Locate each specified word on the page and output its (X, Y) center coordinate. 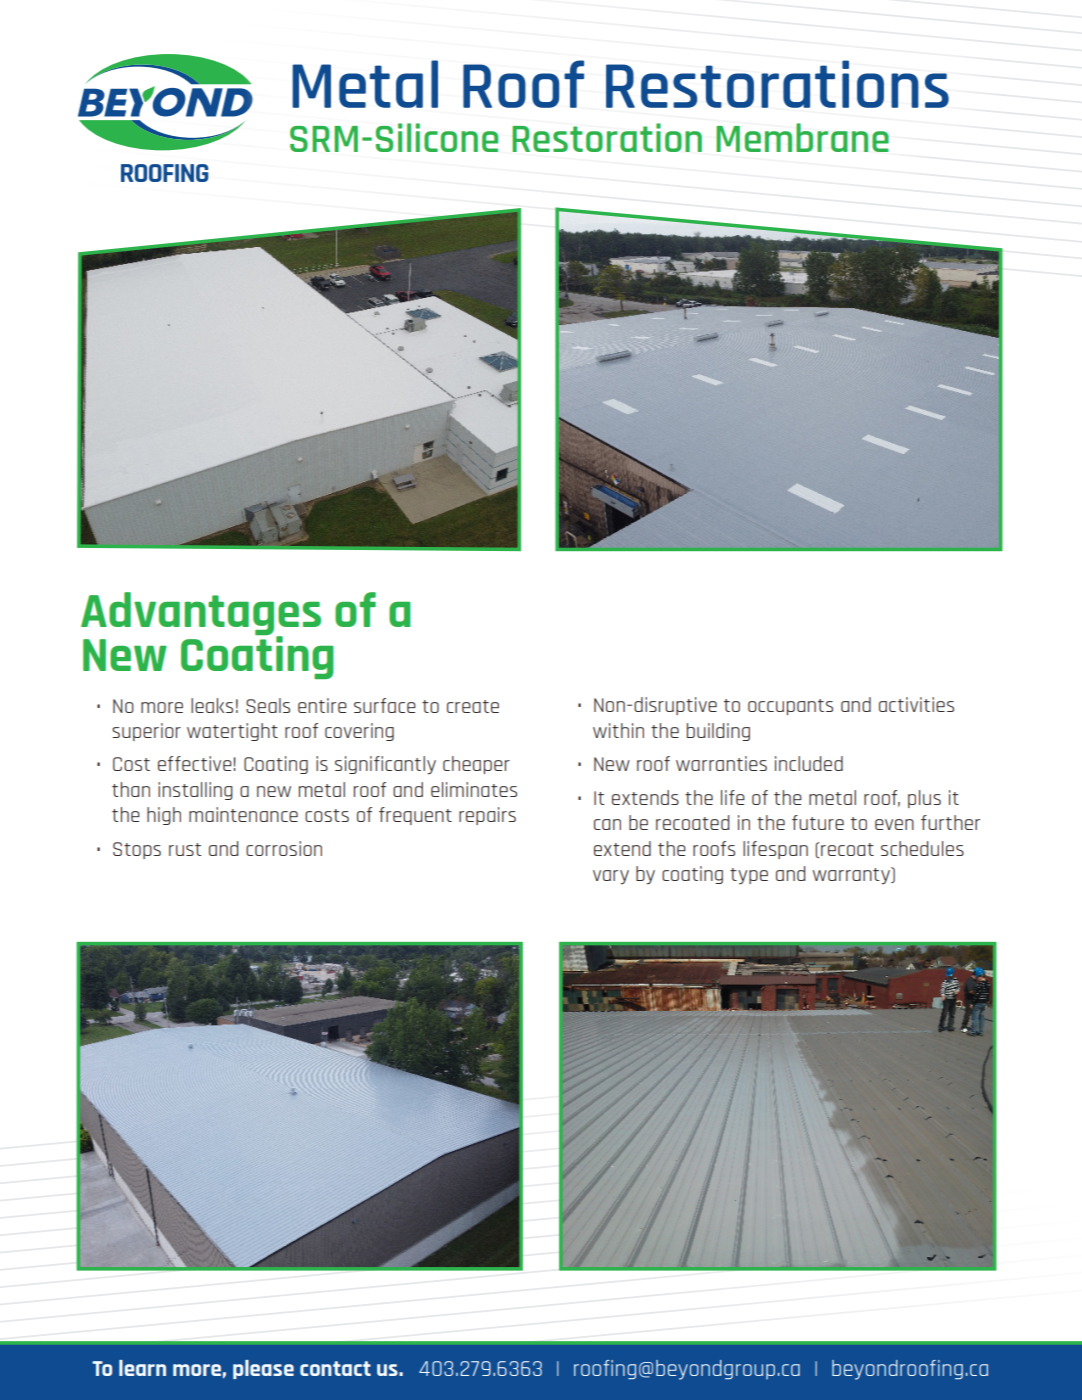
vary (611, 877)
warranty (853, 876)
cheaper (476, 765)
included (809, 763)
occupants (790, 707)
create (473, 706)
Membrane (802, 137)
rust (185, 849)
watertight (232, 732)
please (263, 1369)
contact (335, 1368)
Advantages (201, 615)
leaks (212, 705)
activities (916, 704)
